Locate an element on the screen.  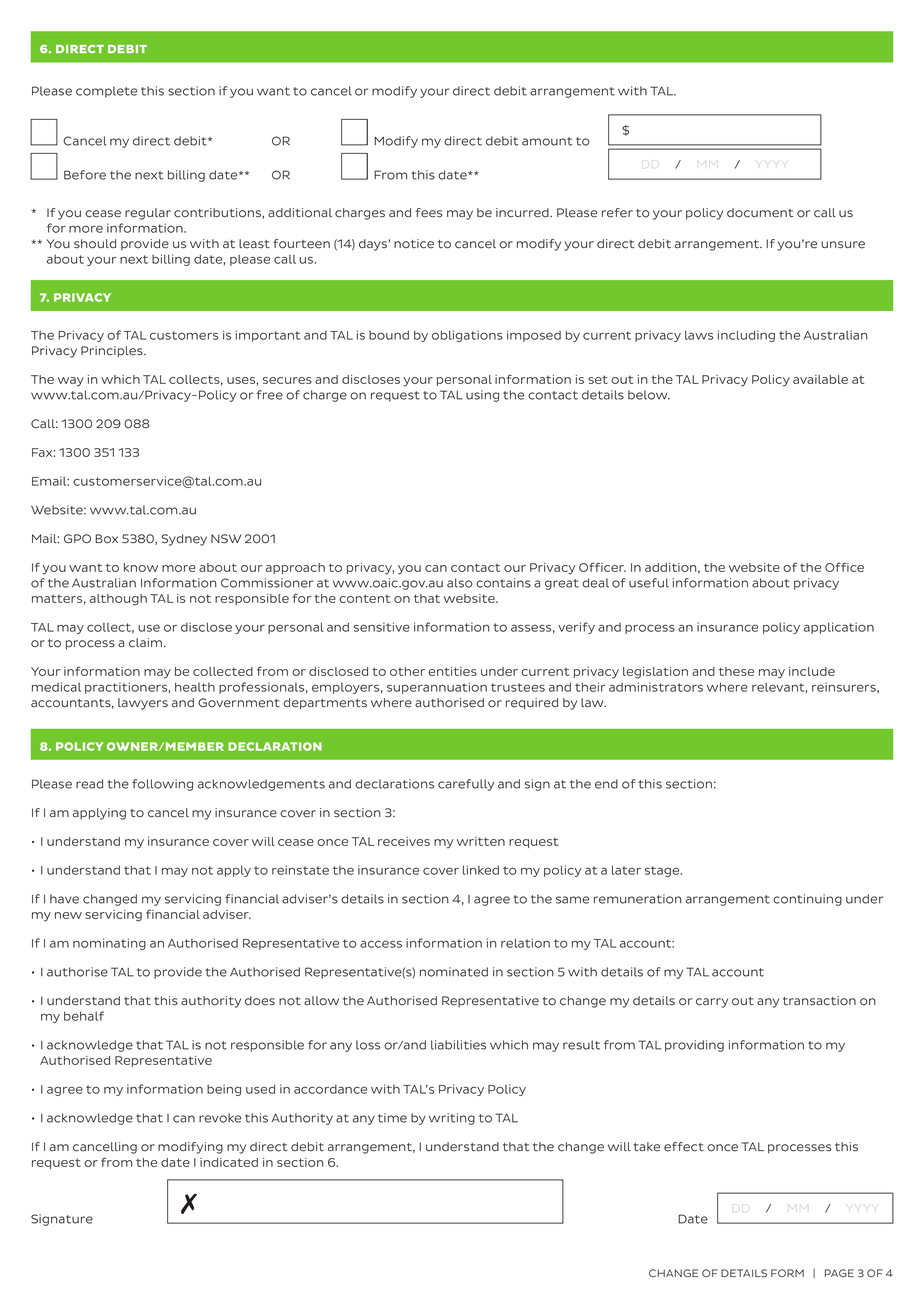
complete is located at coordinates (106, 92).
